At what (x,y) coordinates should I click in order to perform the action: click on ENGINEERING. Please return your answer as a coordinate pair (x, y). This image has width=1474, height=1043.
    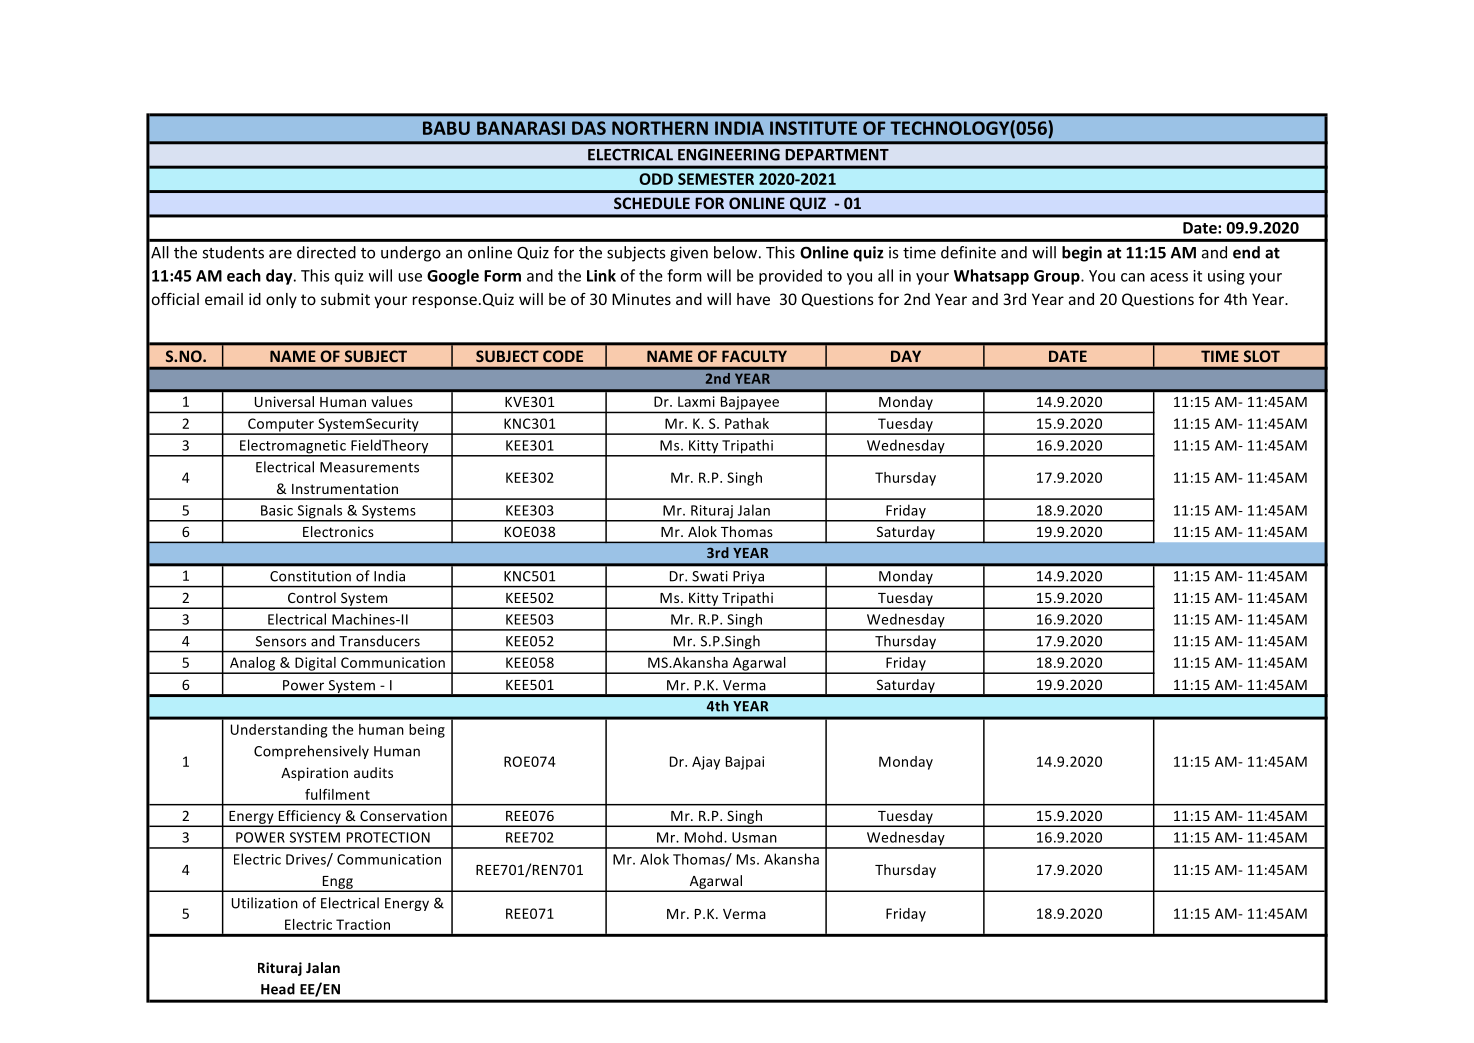
    Looking at the image, I should click on (729, 155).
